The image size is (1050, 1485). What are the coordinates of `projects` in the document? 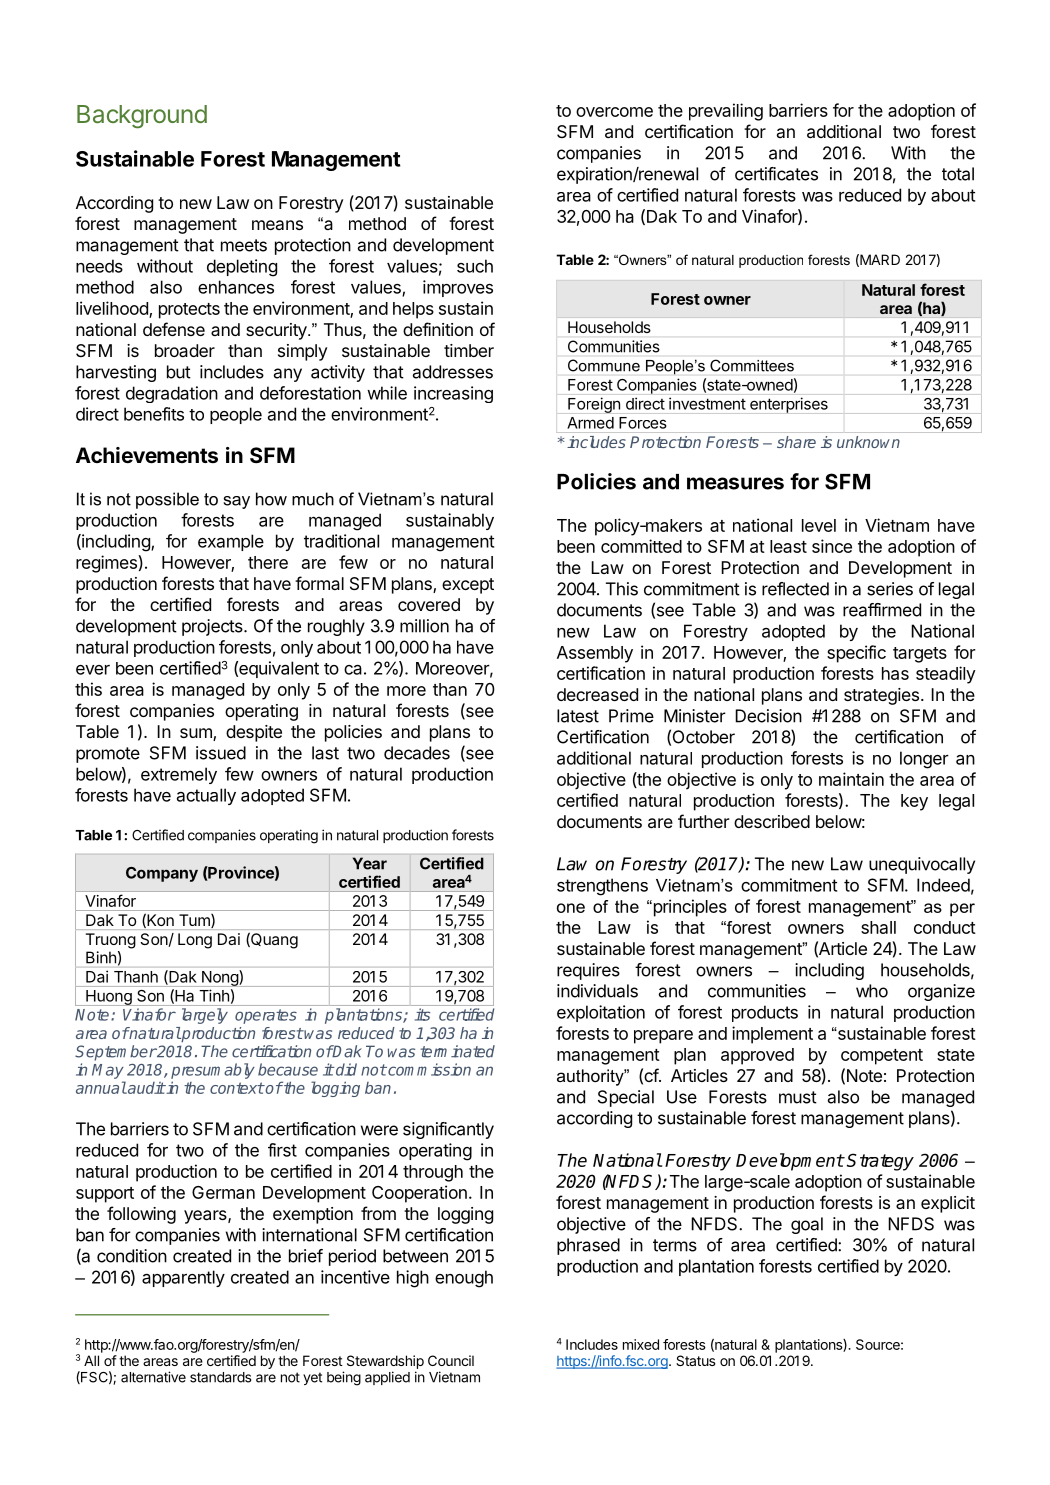 It's located at (213, 627).
